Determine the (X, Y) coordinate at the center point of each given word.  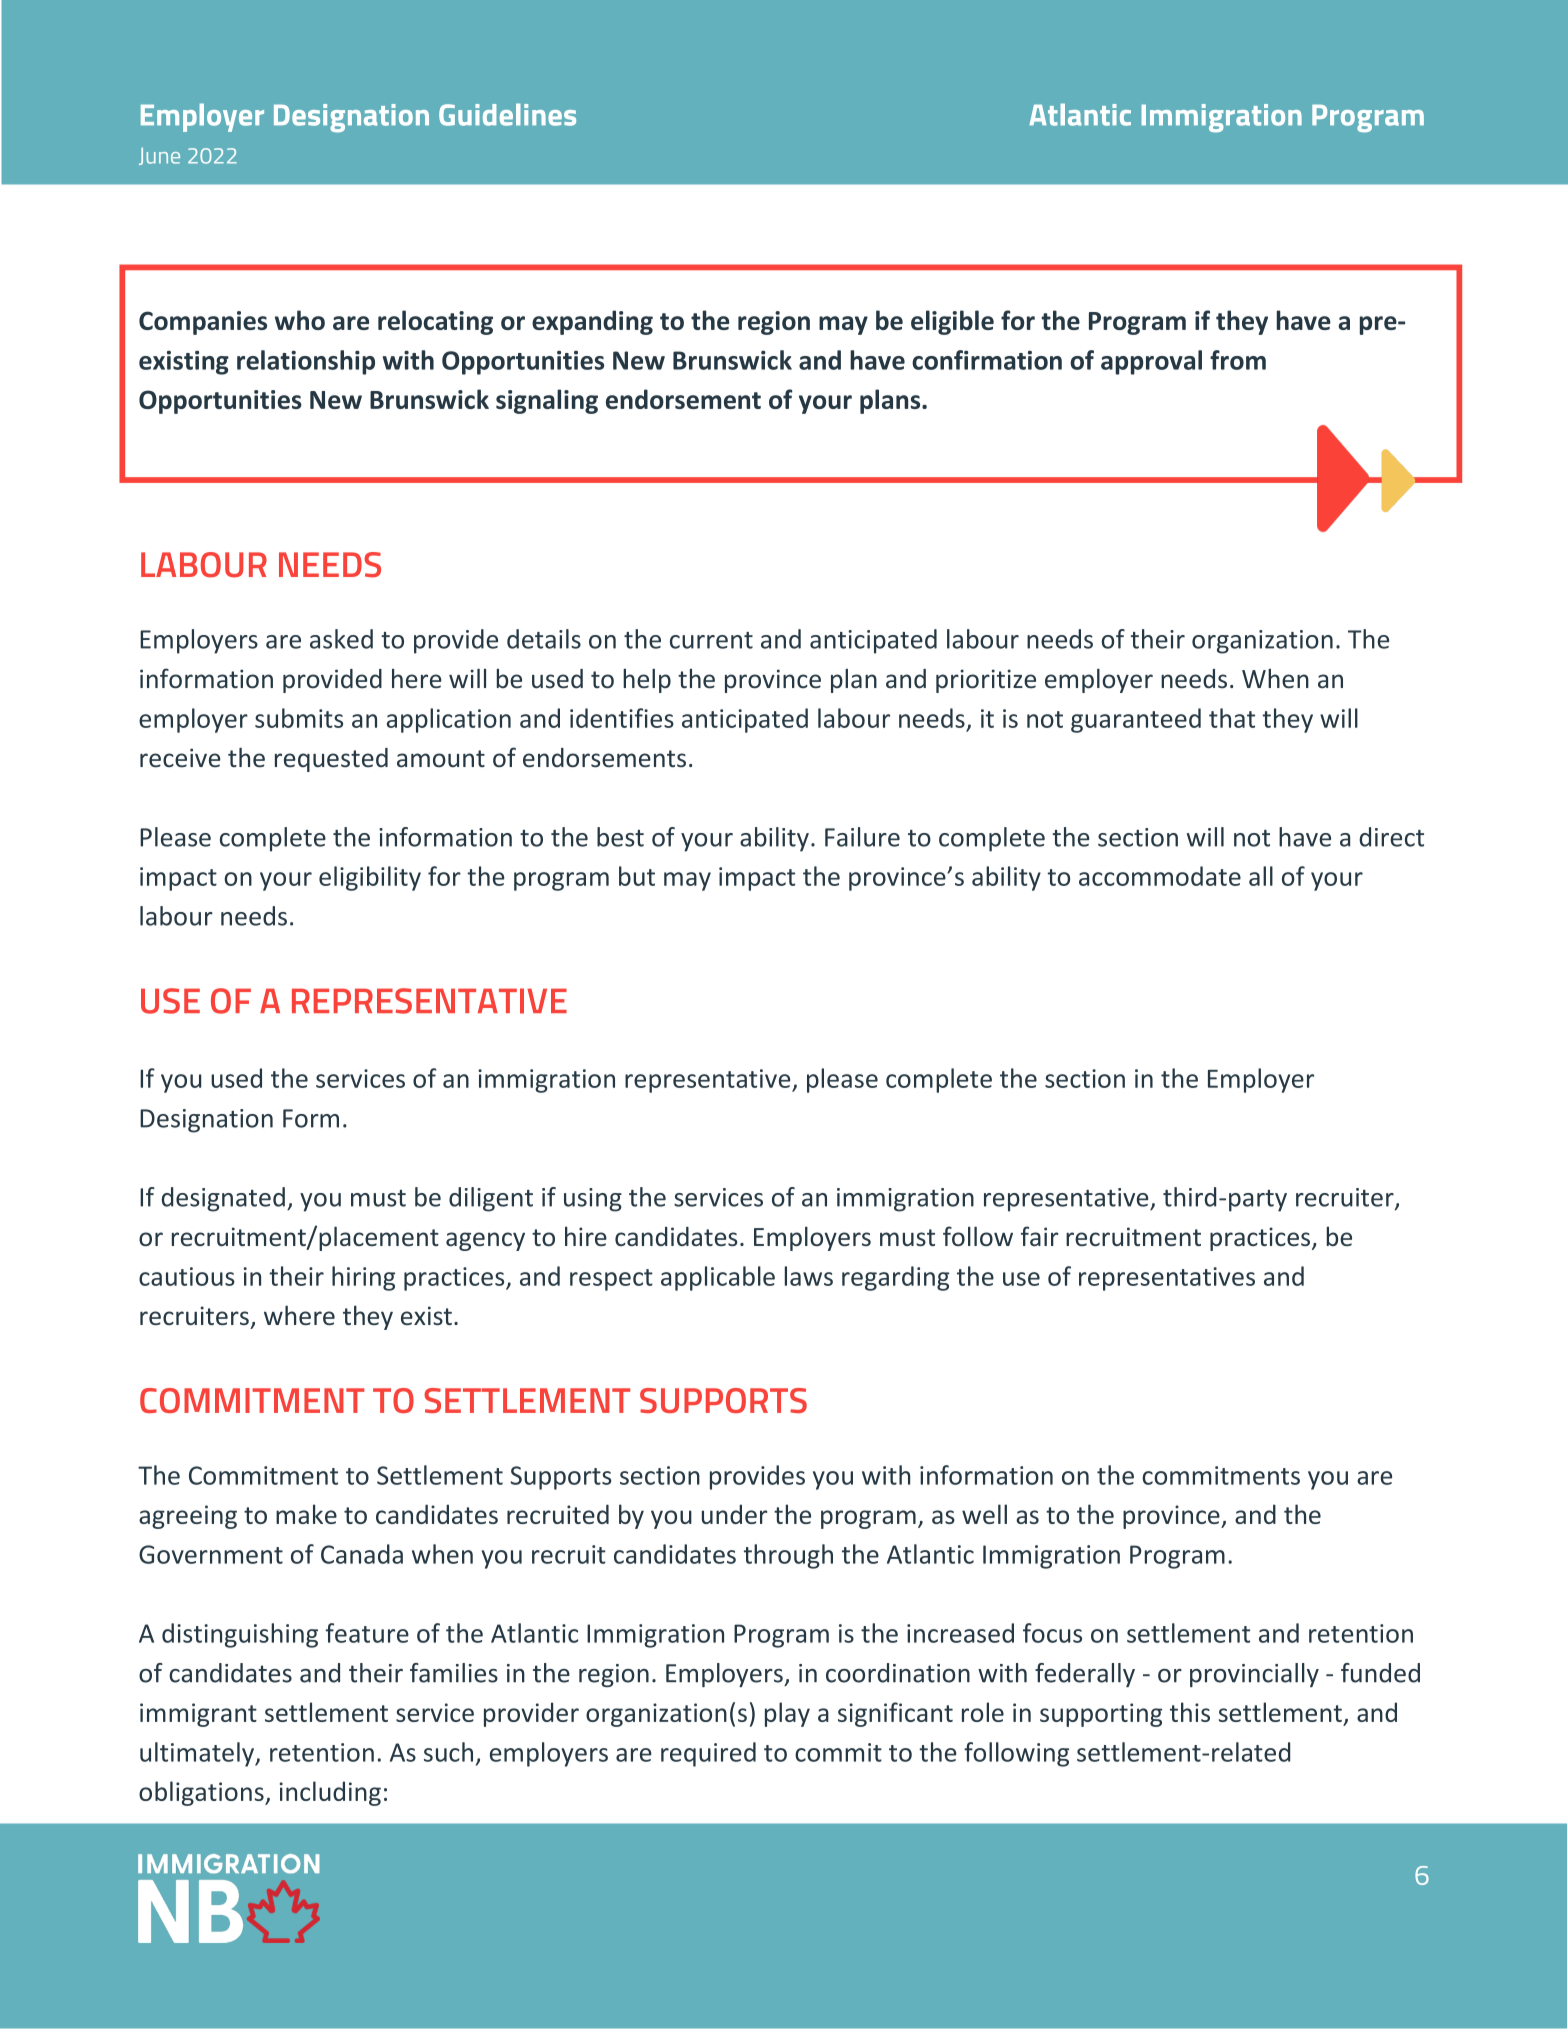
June (159, 156)
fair (1039, 1236)
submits (299, 718)
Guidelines (507, 114)
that (1232, 718)
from (1238, 360)
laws (809, 1276)
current (711, 640)
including (330, 1793)
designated (223, 1199)
